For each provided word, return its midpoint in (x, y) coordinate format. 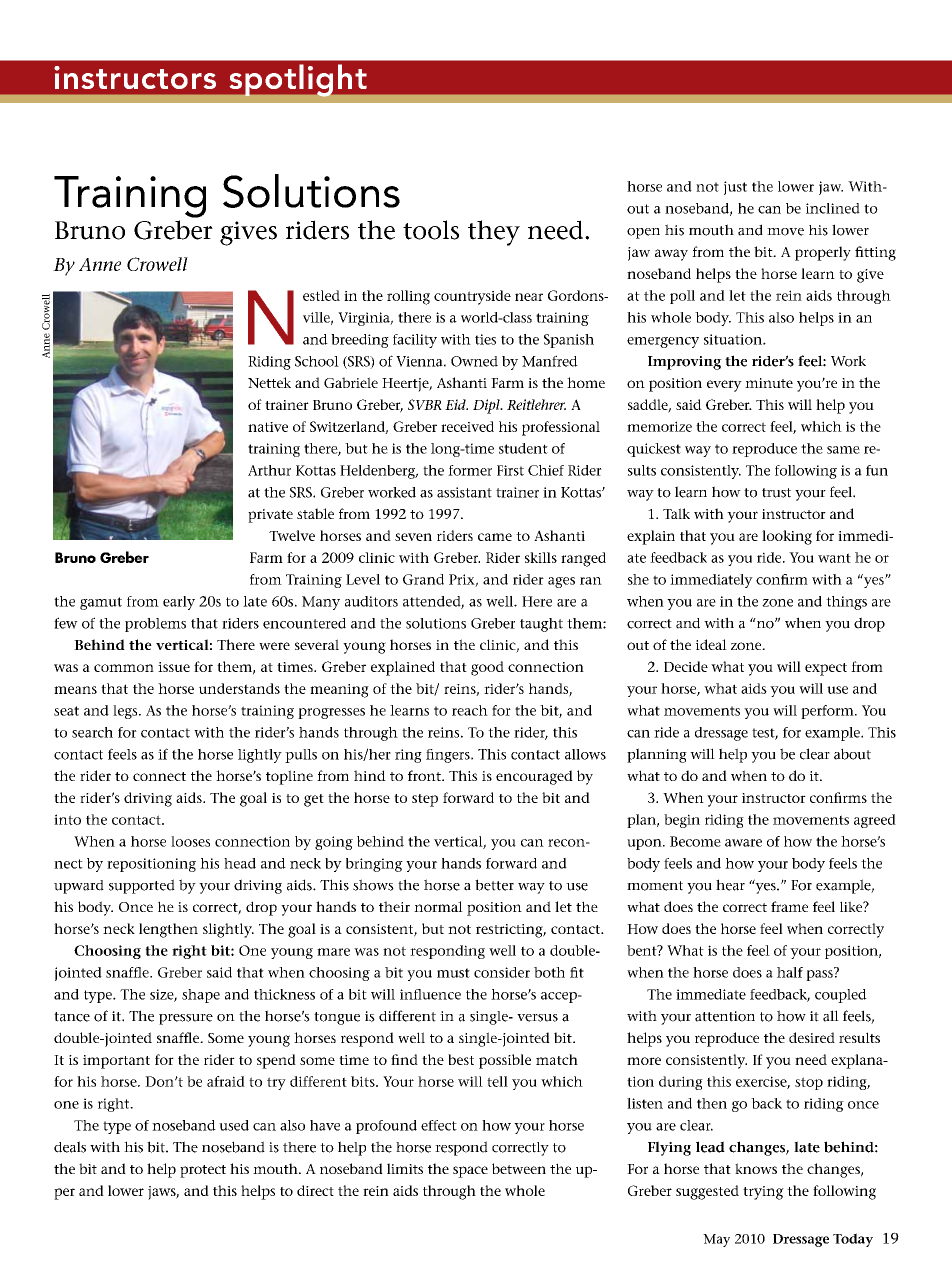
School (317, 361)
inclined (833, 208)
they (494, 233)
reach (470, 710)
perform (828, 712)
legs (126, 712)
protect (203, 1171)
